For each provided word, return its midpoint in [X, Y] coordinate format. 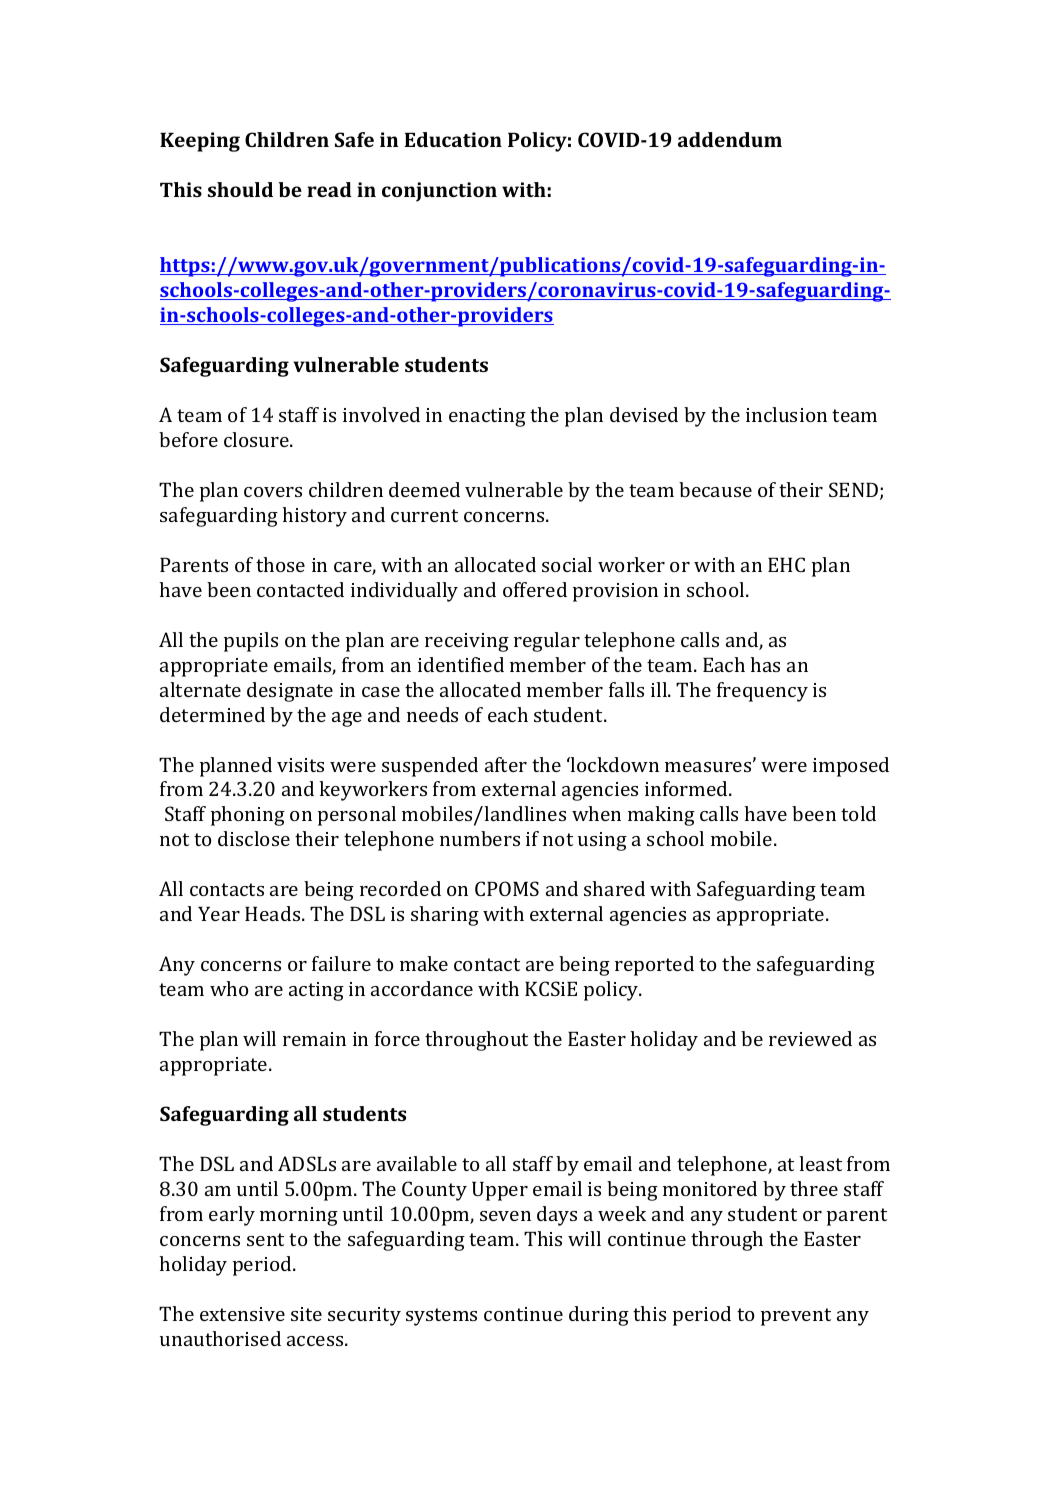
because [715, 489]
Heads [274, 913]
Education [453, 139]
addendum [730, 139]
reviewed [810, 1038]
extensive [242, 1314]
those [280, 564]
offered [535, 589]
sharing [445, 916]
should [240, 189]
